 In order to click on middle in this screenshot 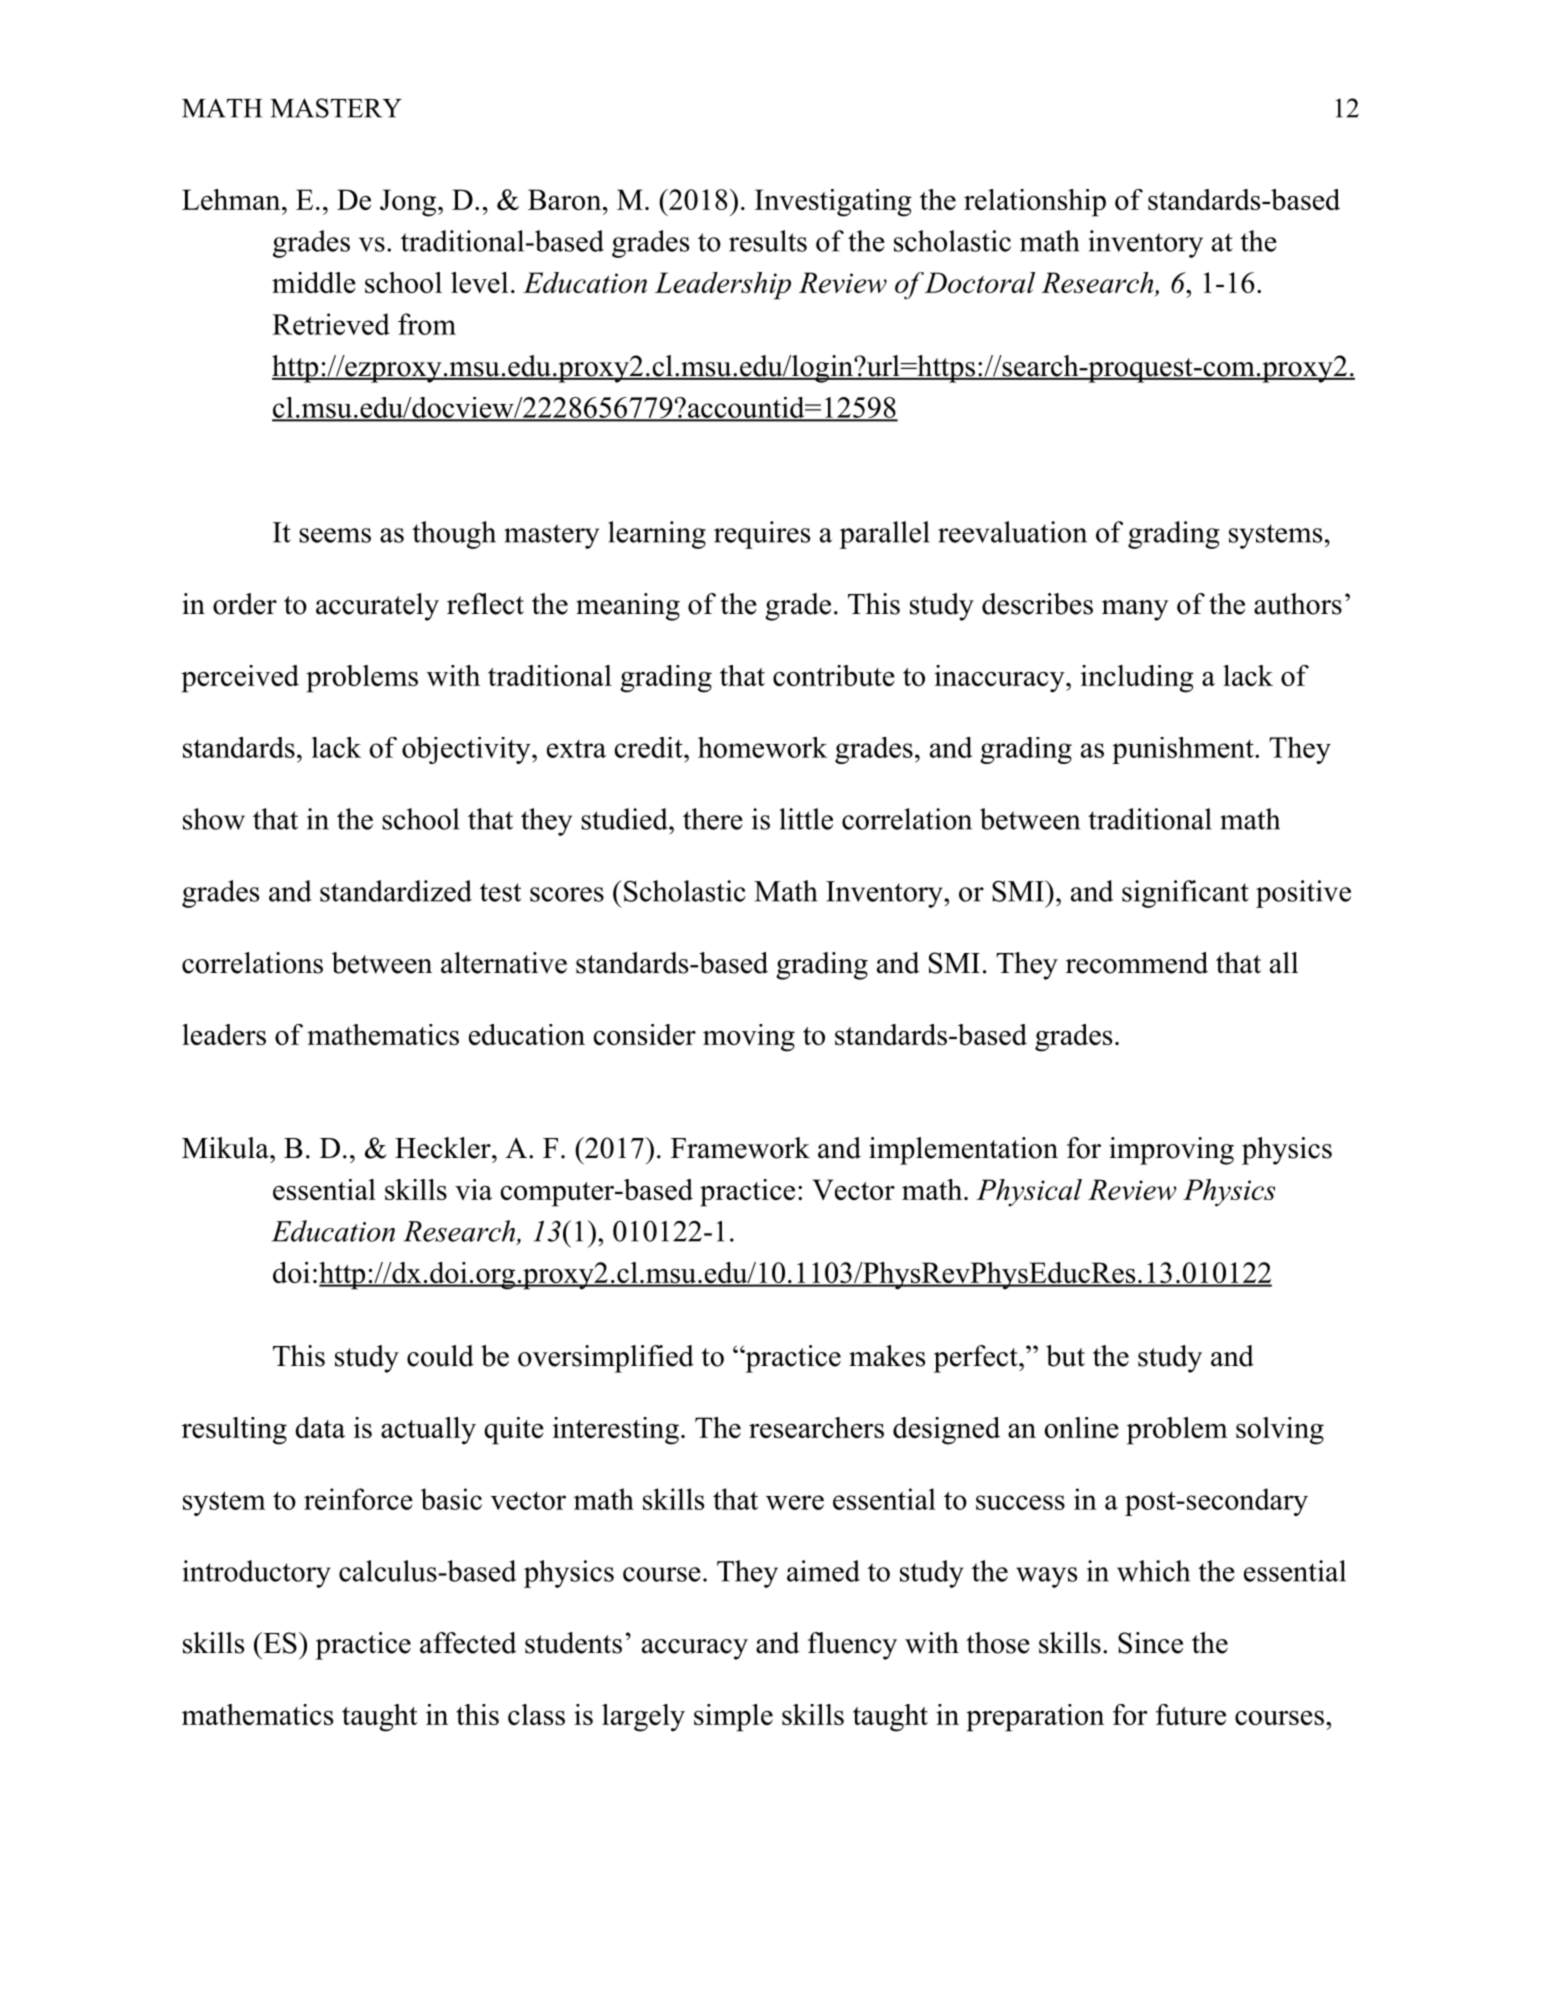, I will do `click(314, 282)`.
